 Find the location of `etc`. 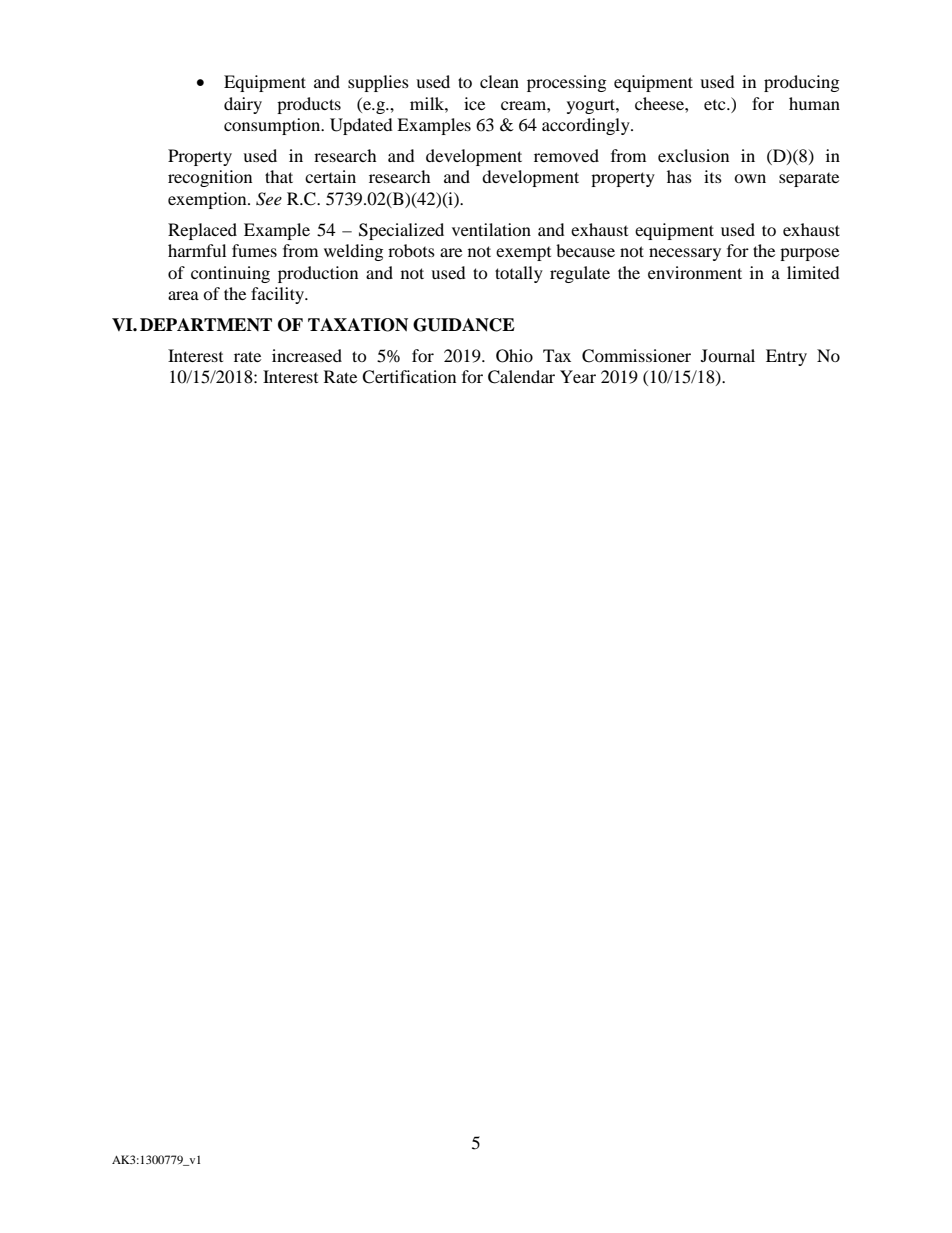

etc is located at coordinates (716, 105).
